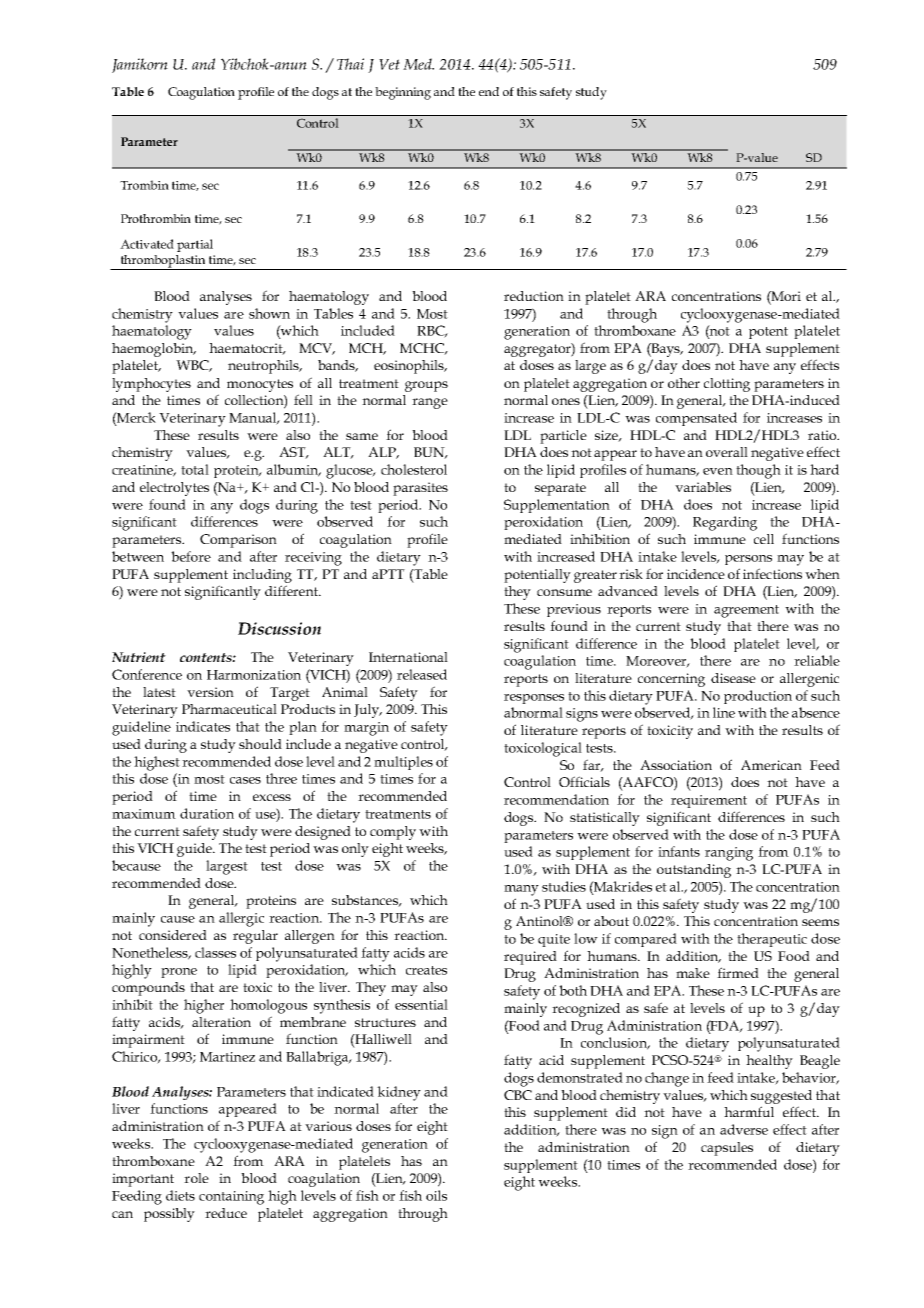  What do you see at coordinates (534, 296) in the image?
I see `reduction` at bounding box center [534, 296].
